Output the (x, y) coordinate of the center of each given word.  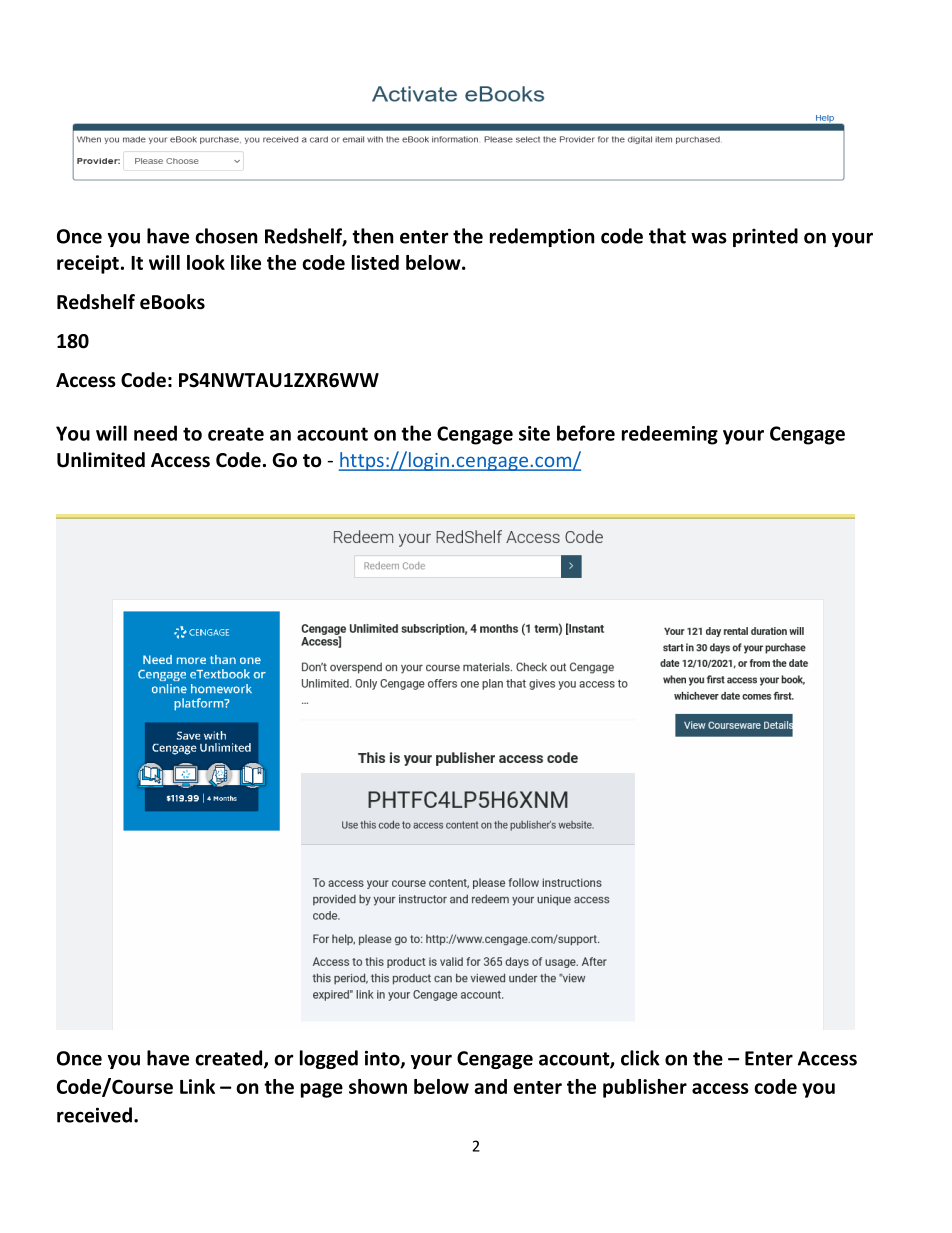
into (383, 1059)
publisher (645, 1088)
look (206, 262)
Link (197, 1086)
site (534, 433)
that (667, 236)
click (640, 1058)
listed (375, 262)
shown (378, 1086)
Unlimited (101, 460)
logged (329, 1059)
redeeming (670, 435)
